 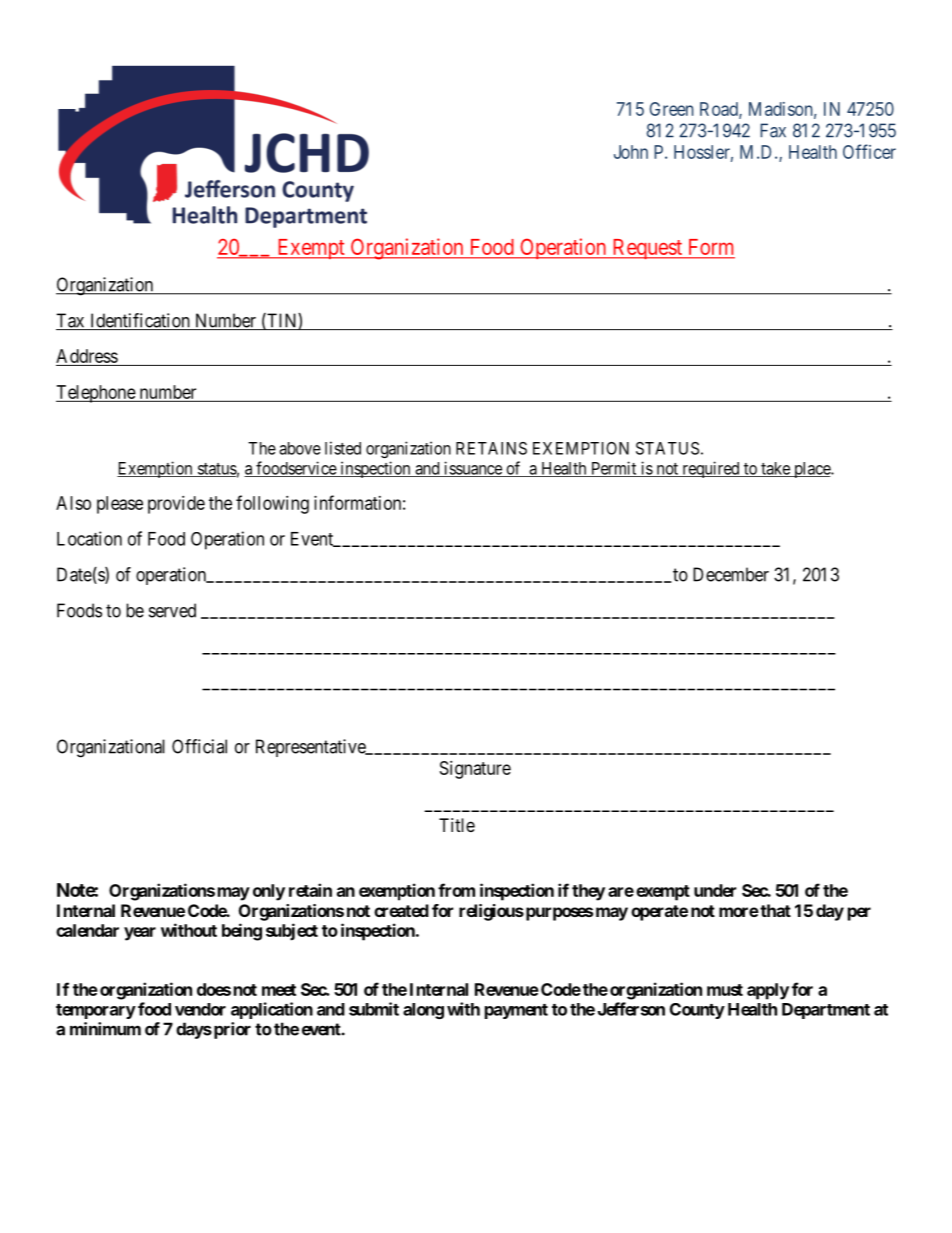 What do you see at coordinates (631, 152) in the page?
I see `John` at bounding box center [631, 152].
